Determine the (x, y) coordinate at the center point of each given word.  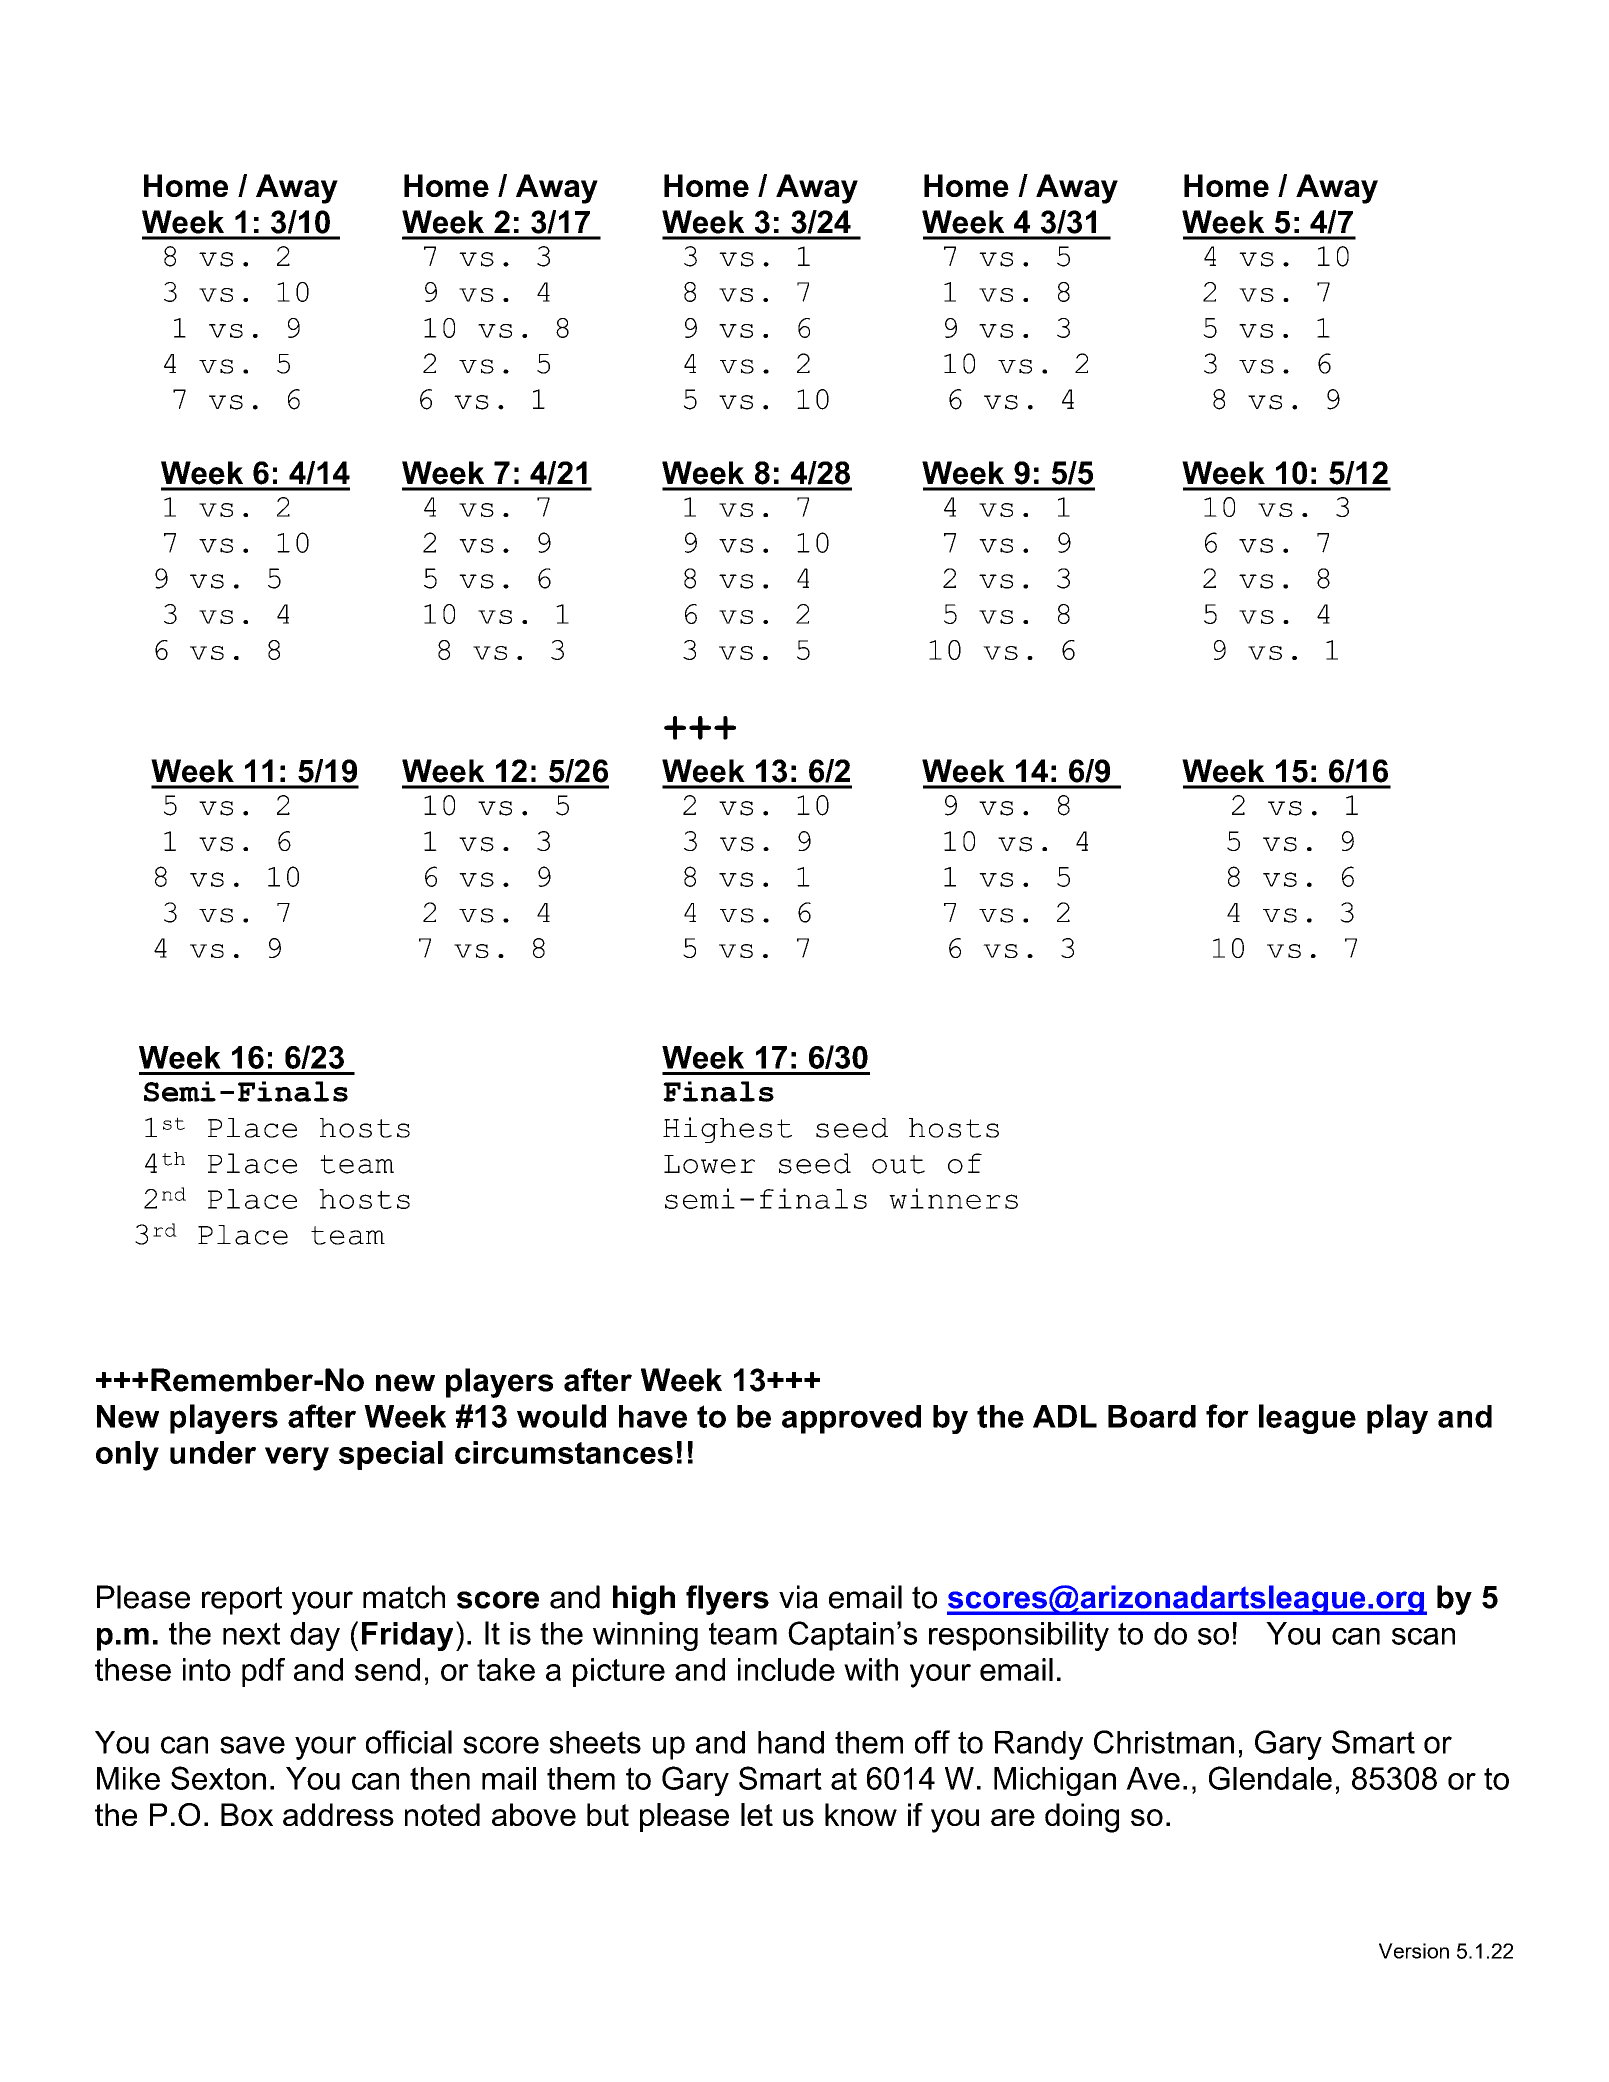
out (898, 1164)
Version (1414, 1951)
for (1227, 1416)
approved (851, 1419)
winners (953, 1198)
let (757, 1814)
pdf (263, 1672)
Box (247, 1814)
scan (1423, 1636)
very (297, 1459)
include (786, 1669)
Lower (709, 1164)
